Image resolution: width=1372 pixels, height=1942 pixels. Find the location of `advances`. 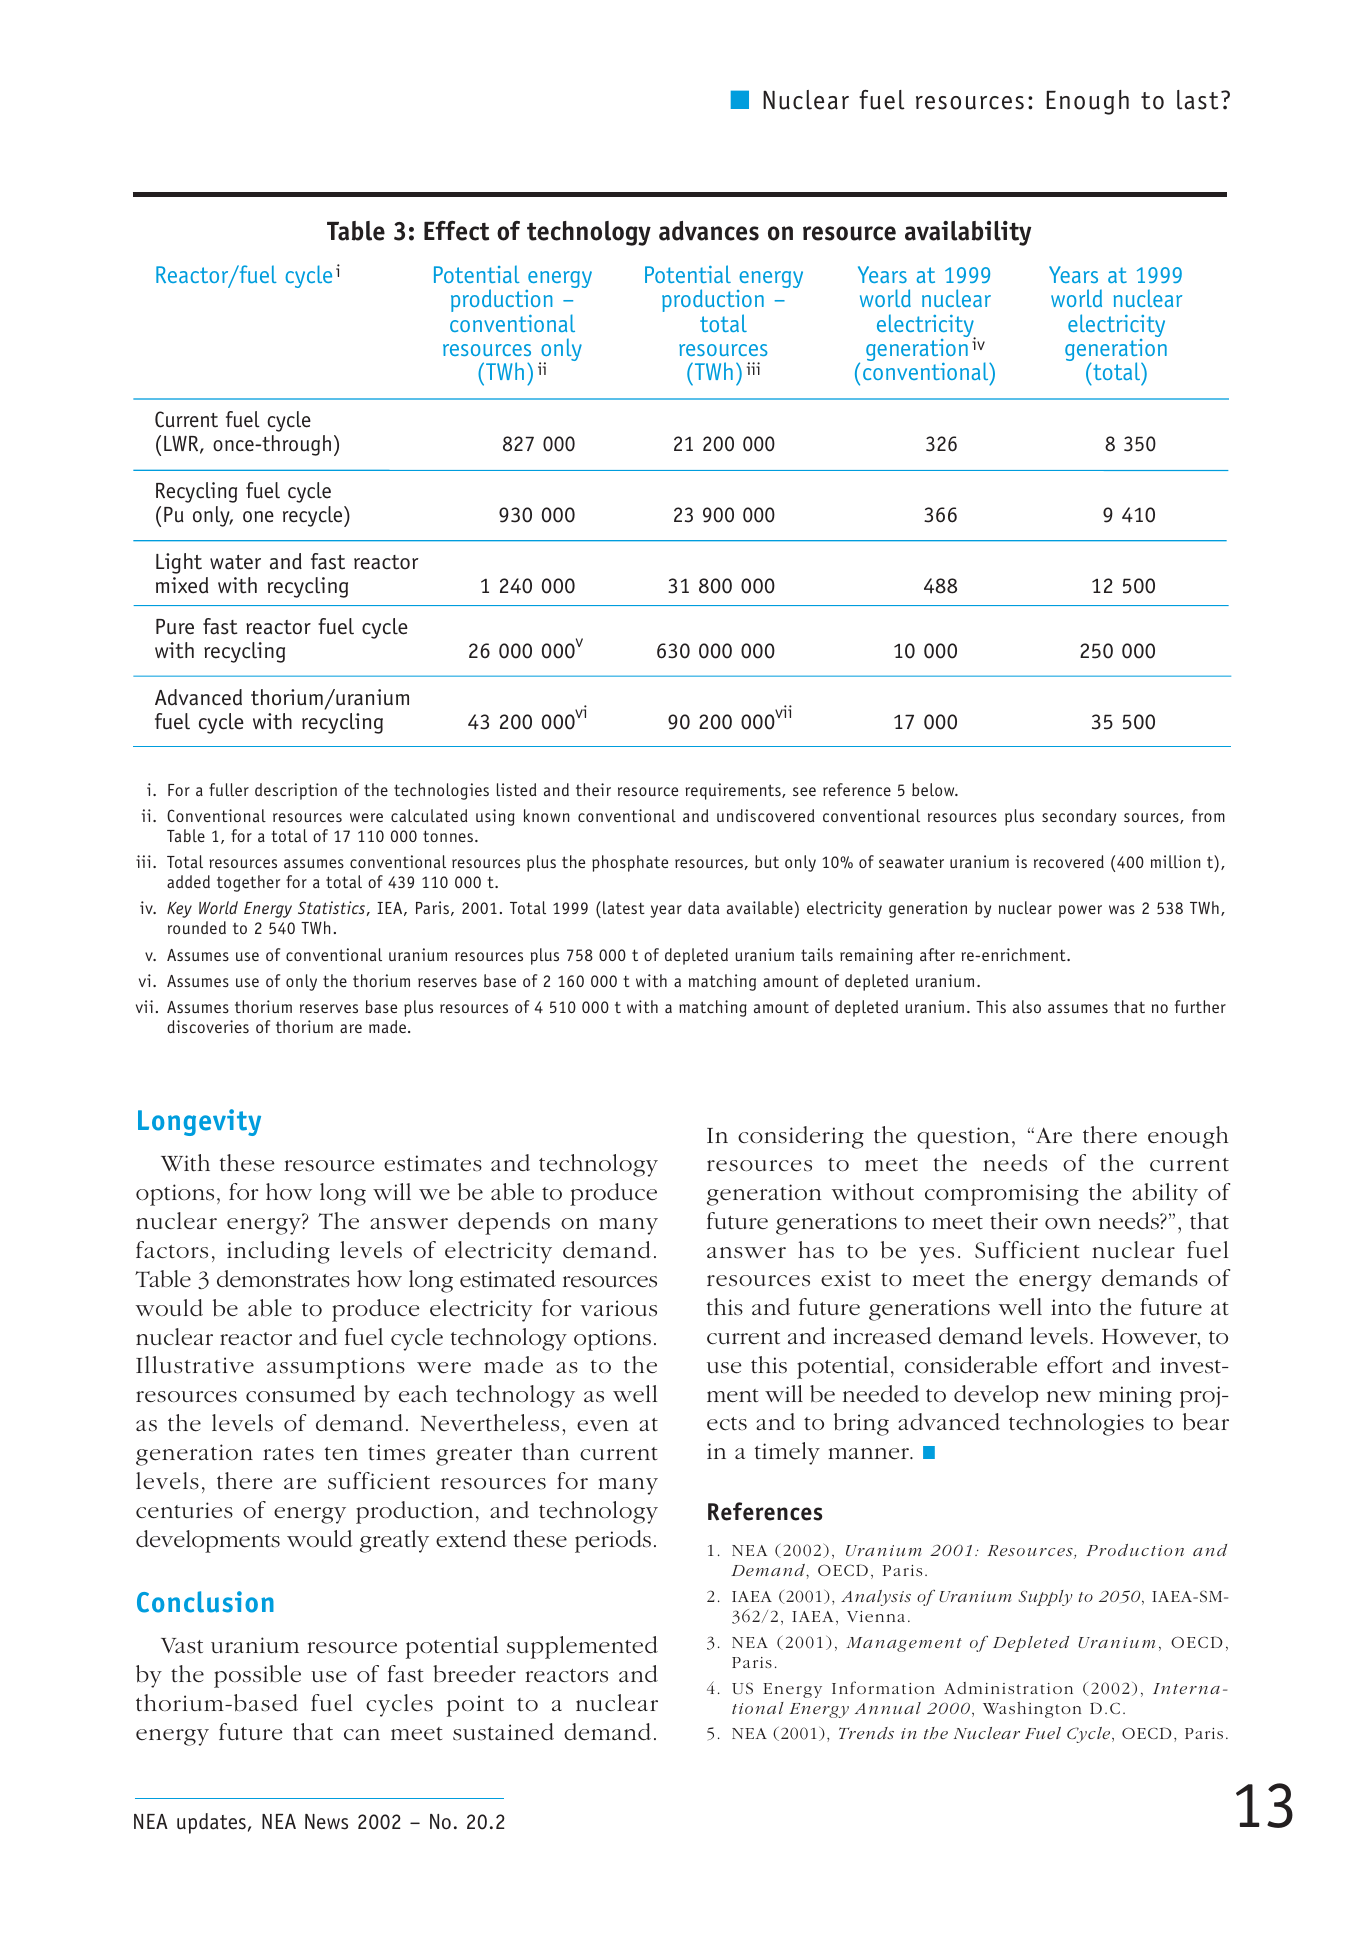

advances is located at coordinates (709, 231).
